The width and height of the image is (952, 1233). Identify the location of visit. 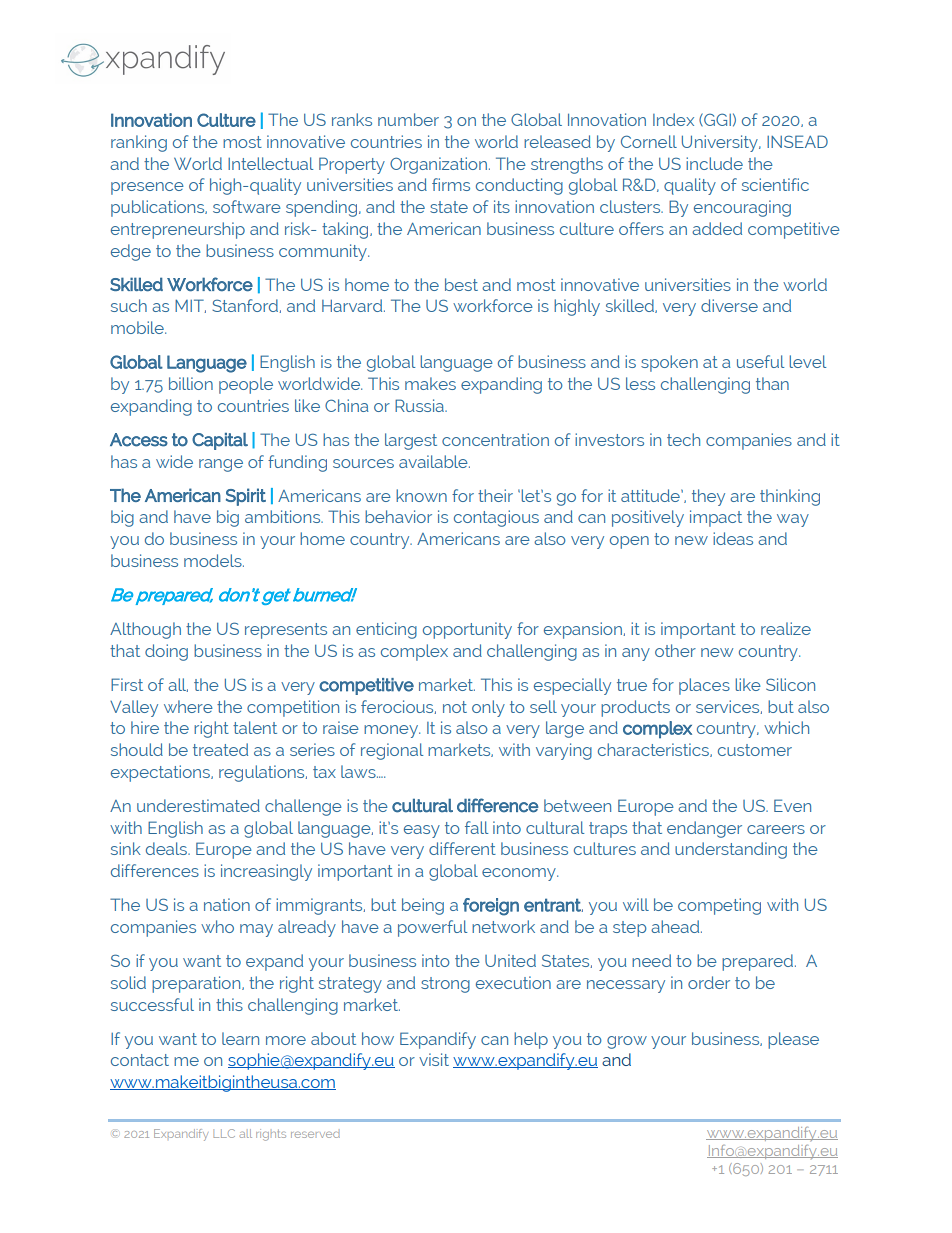
(434, 1059).
